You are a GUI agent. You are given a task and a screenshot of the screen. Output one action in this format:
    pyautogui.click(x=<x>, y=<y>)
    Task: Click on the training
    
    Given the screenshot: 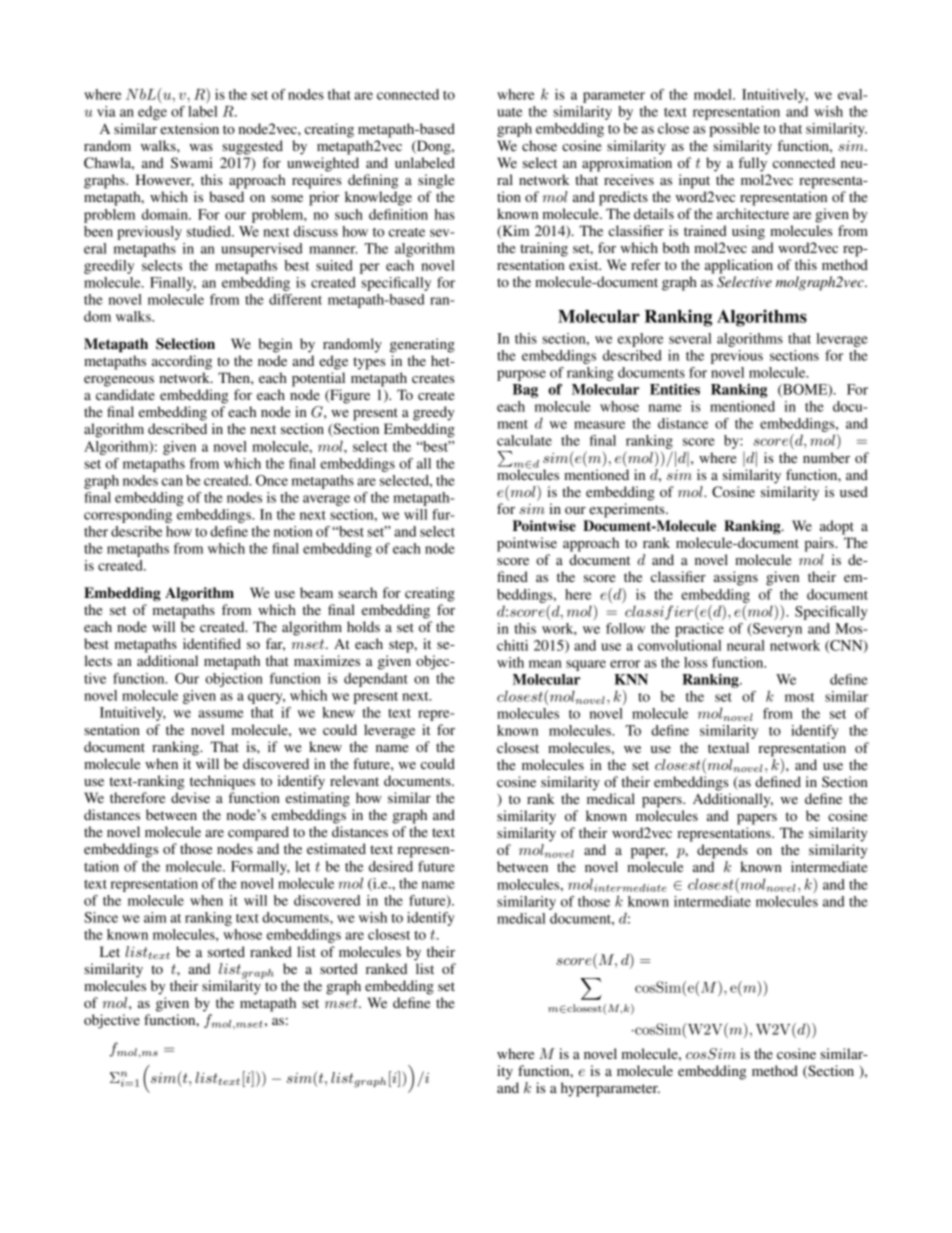 What is the action you would take?
    pyautogui.click(x=544, y=249)
